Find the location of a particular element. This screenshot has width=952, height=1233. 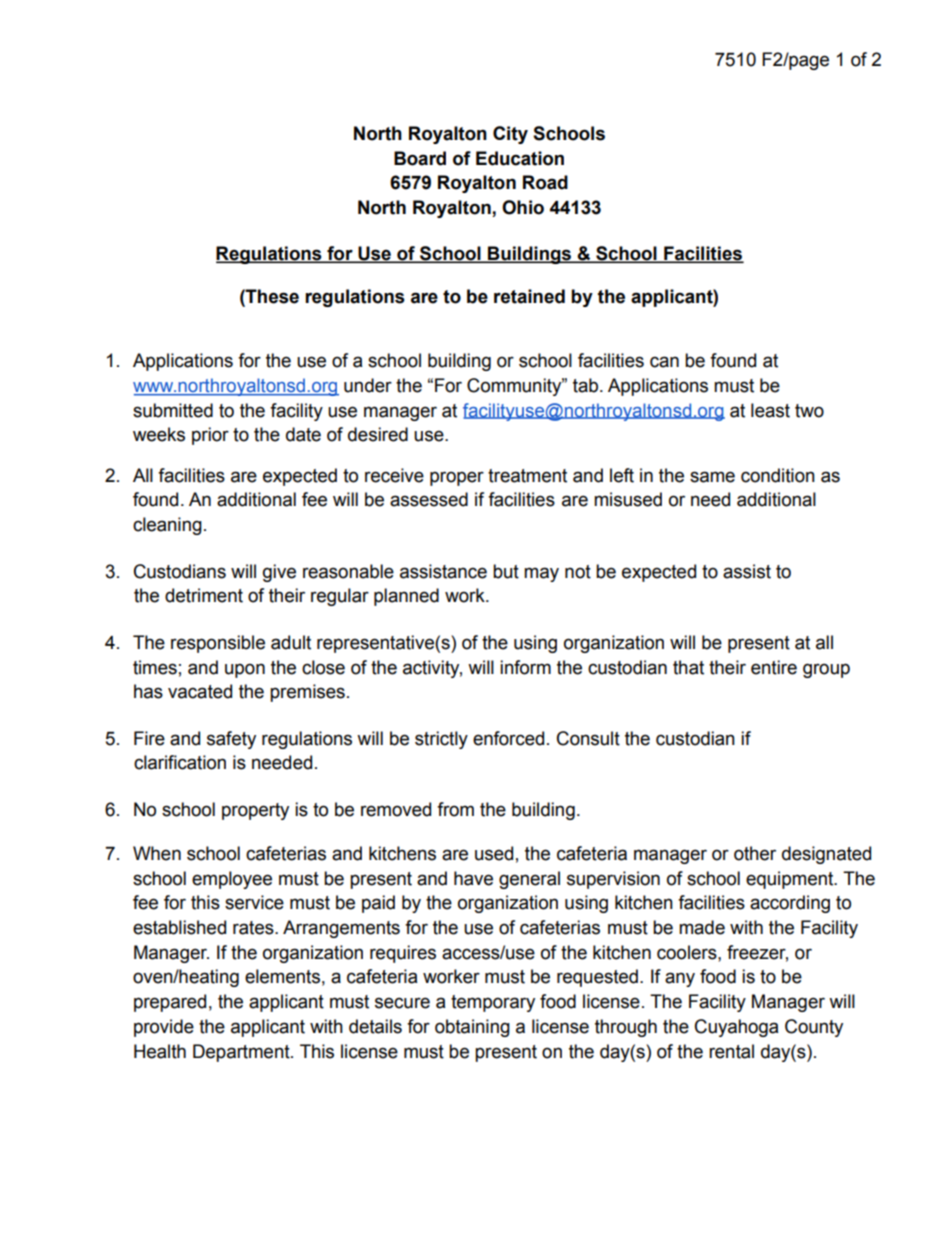

Board is located at coordinates (420, 158).
